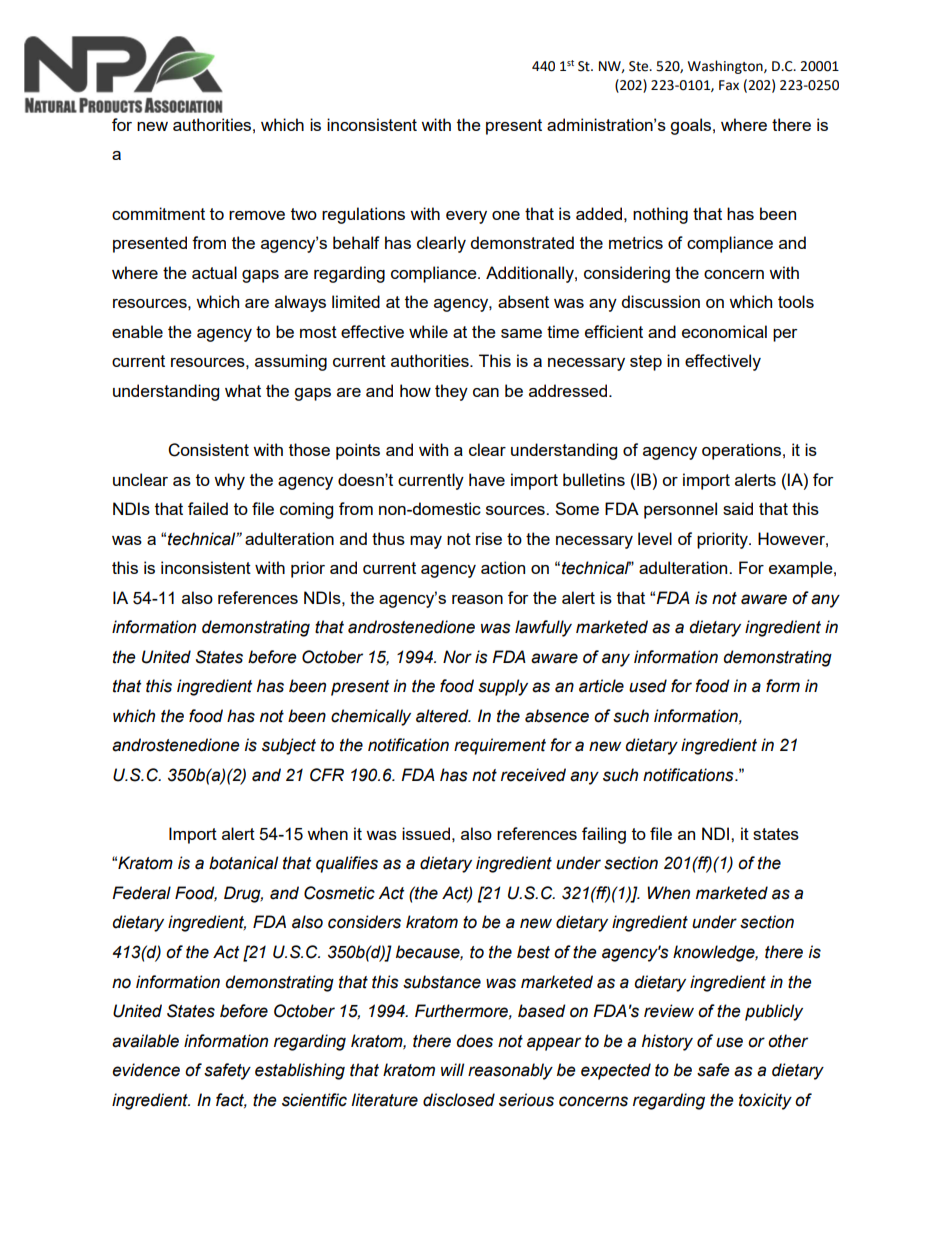 Image resolution: width=952 pixels, height=1233 pixels. I want to click on Fax, so click(729, 85).
